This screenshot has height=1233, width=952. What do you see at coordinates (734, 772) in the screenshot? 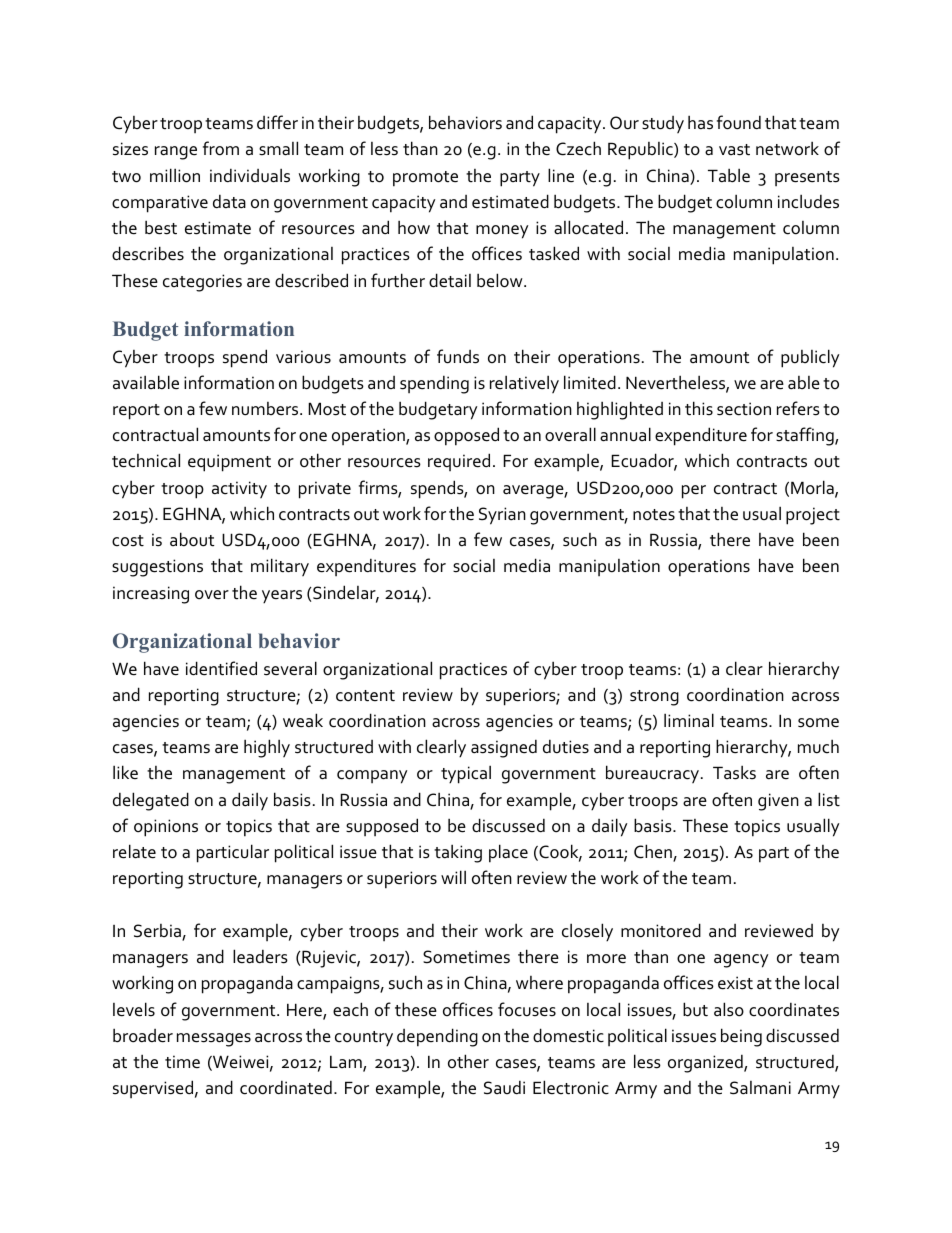
I see `Tasks` at bounding box center [734, 772].
